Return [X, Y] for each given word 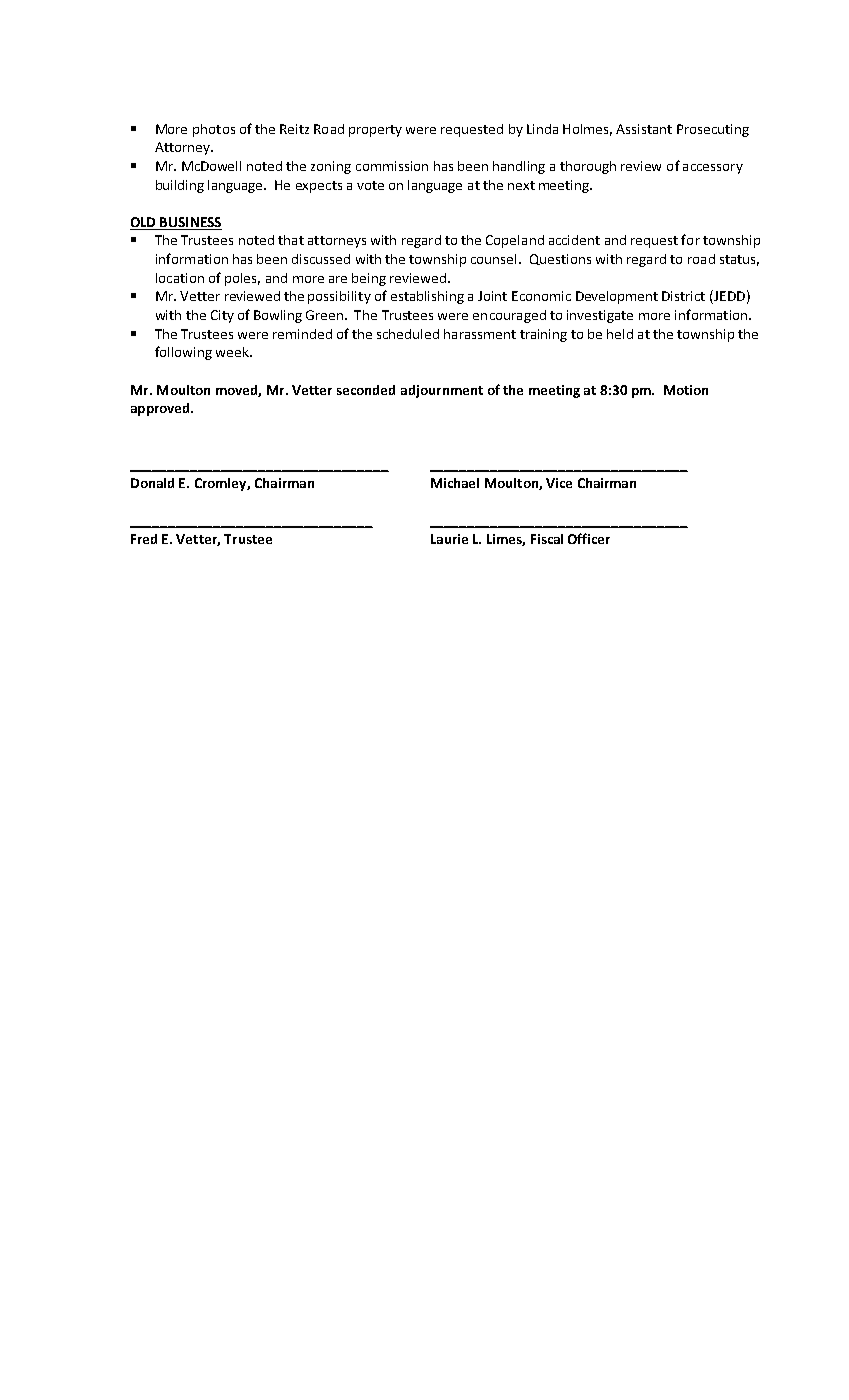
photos [214, 130]
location [180, 278]
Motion [686, 390]
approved [161, 409]
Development [617, 297]
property [375, 131]
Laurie [449, 539]
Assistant [644, 129]
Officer [589, 538]
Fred [144, 539]
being [369, 279]
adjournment [442, 391]
